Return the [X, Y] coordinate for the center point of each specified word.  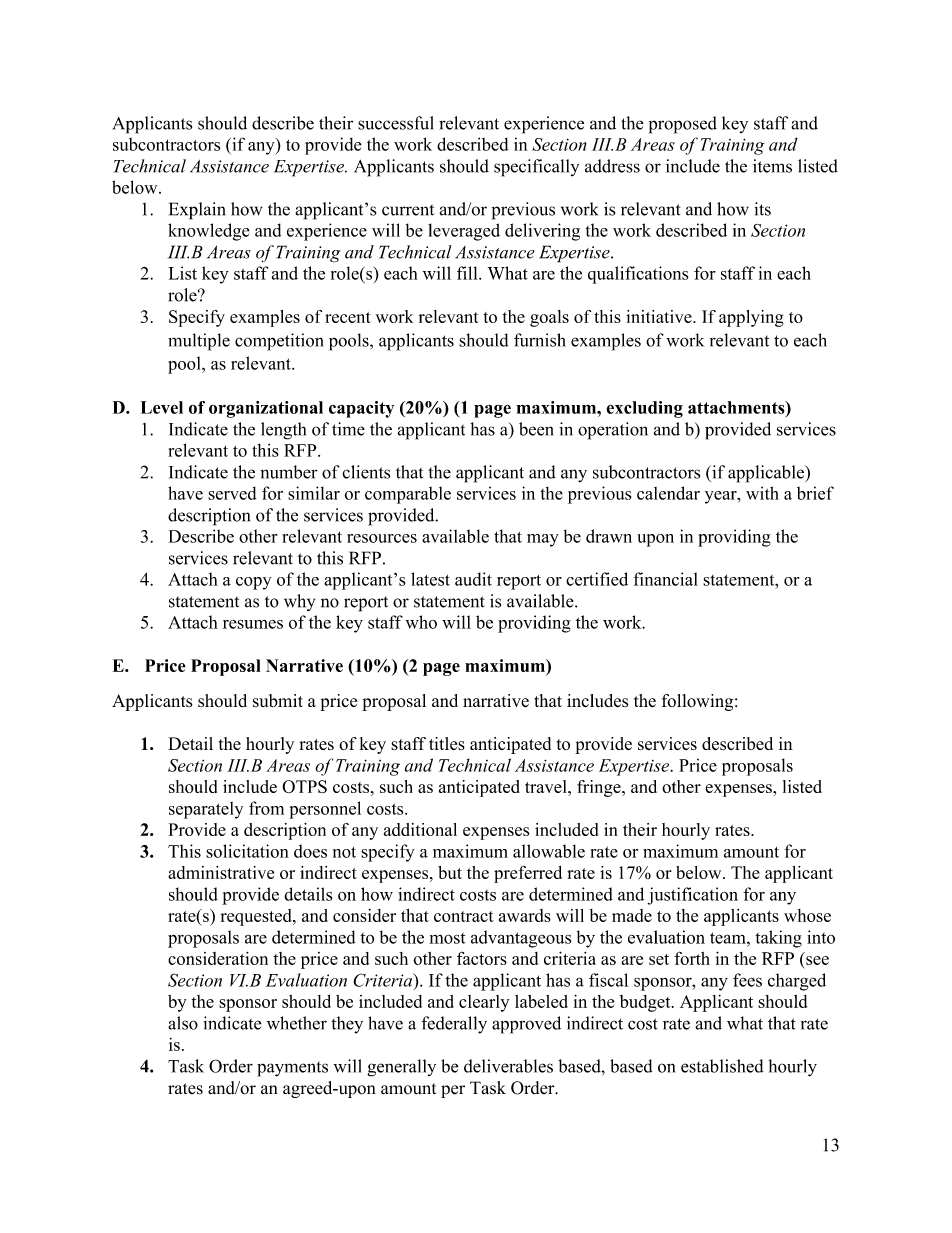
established [722, 1066]
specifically [536, 168]
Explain [197, 211]
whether [297, 1023]
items [772, 166]
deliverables [508, 1066]
